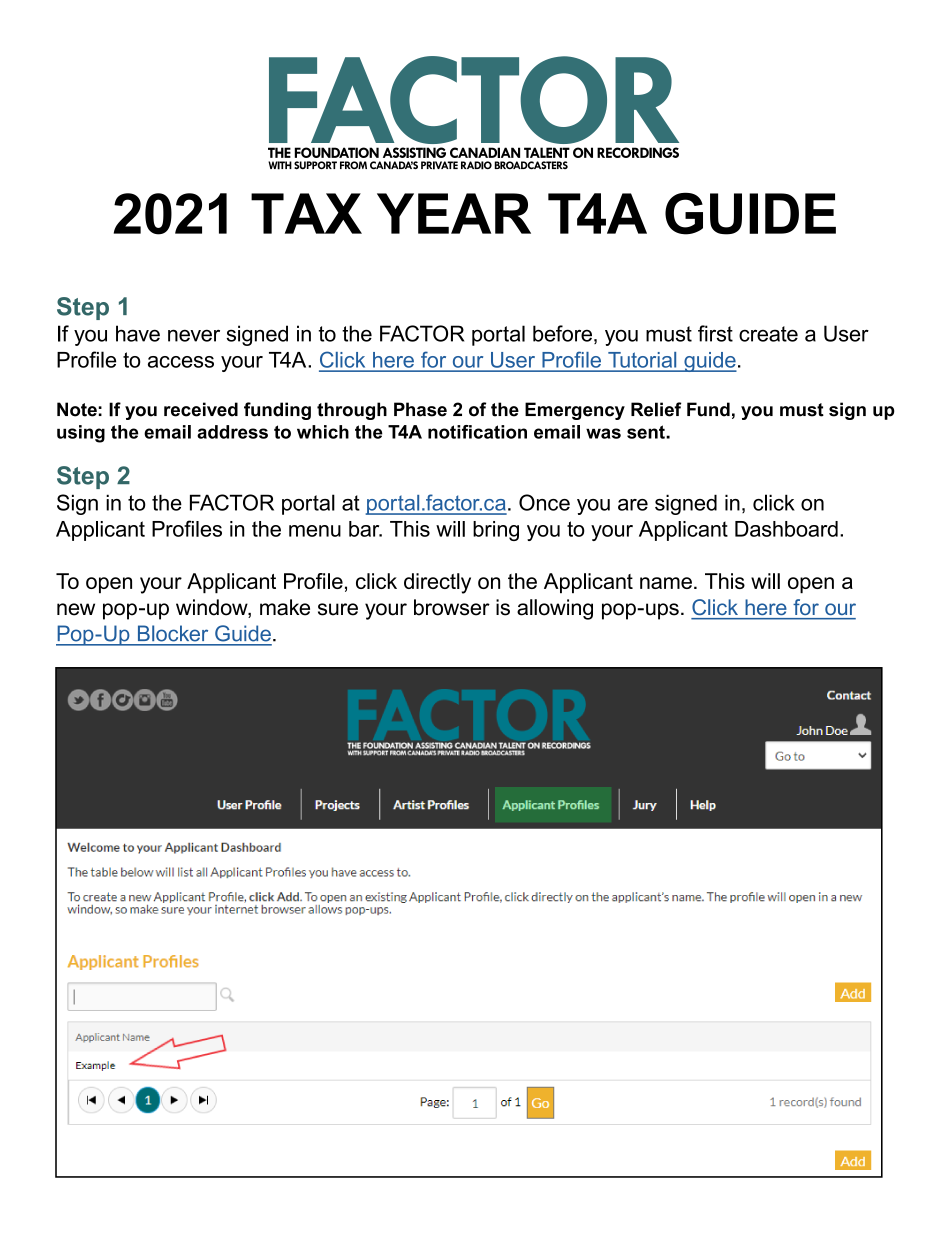  I want to click on YEAR, so click(454, 213).
